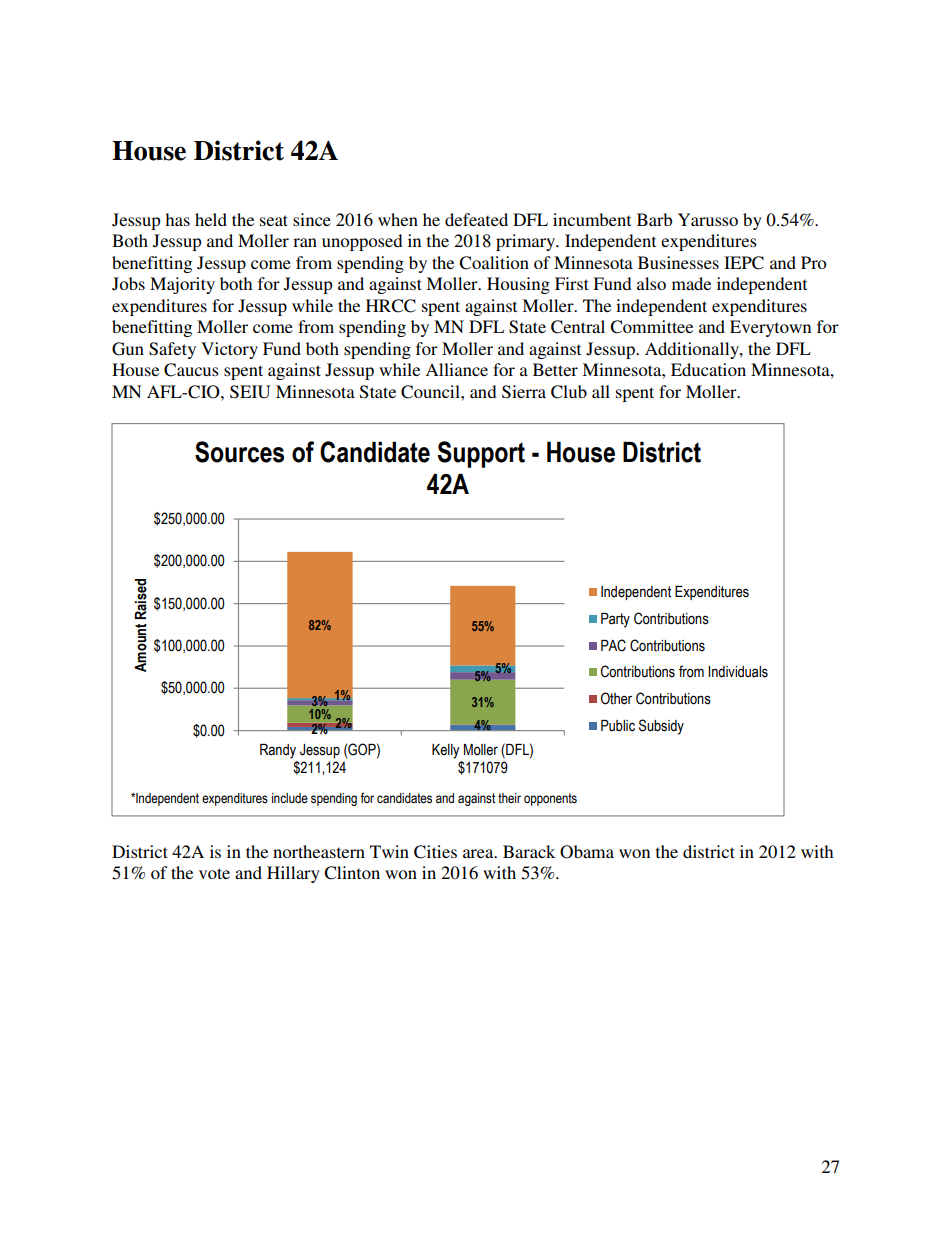 The image size is (952, 1233). What do you see at coordinates (481, 454) in the image?
I see `Support` at bounding box center [481, 454].
